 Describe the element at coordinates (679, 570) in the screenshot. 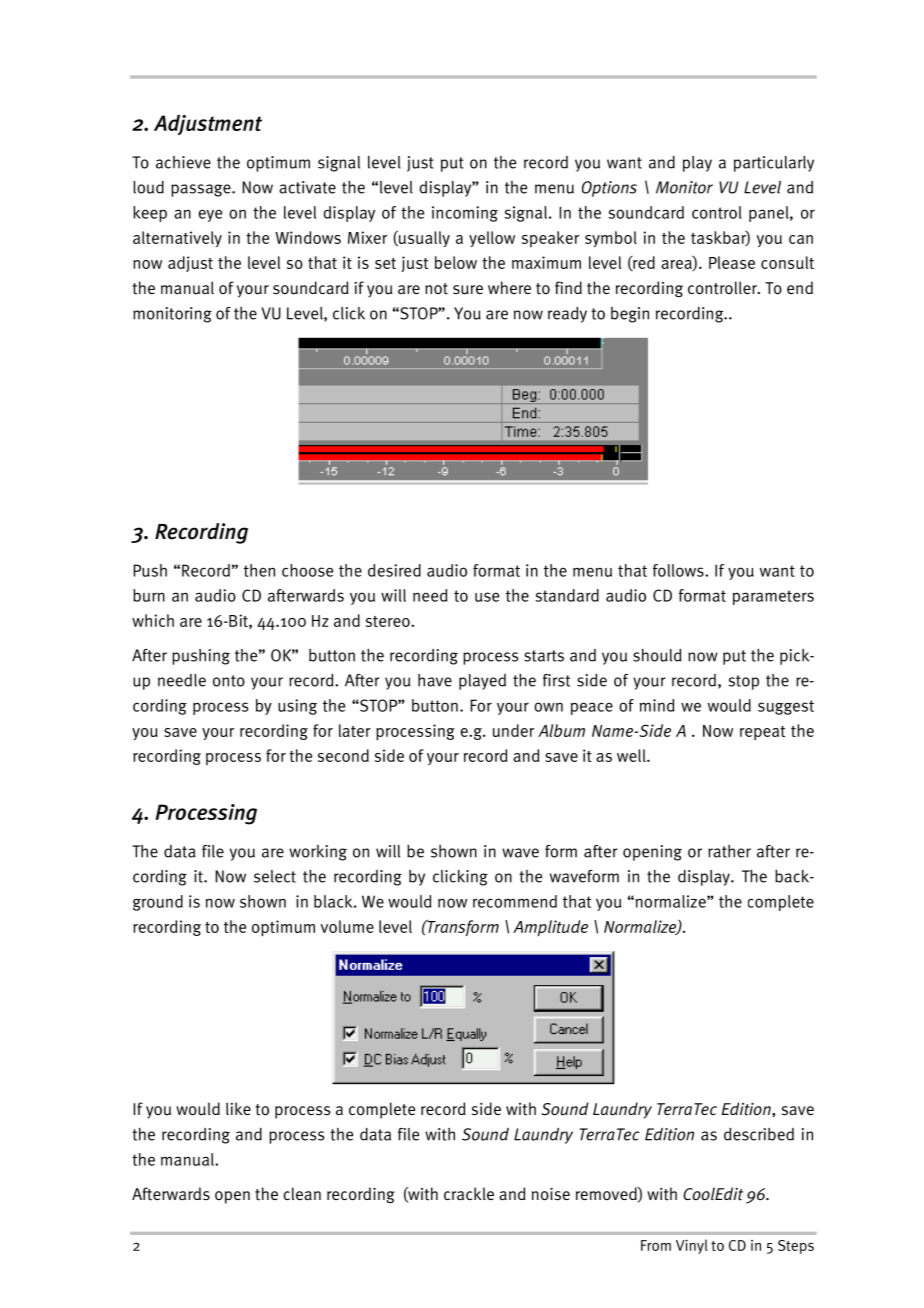

I see `follows` at that location.
